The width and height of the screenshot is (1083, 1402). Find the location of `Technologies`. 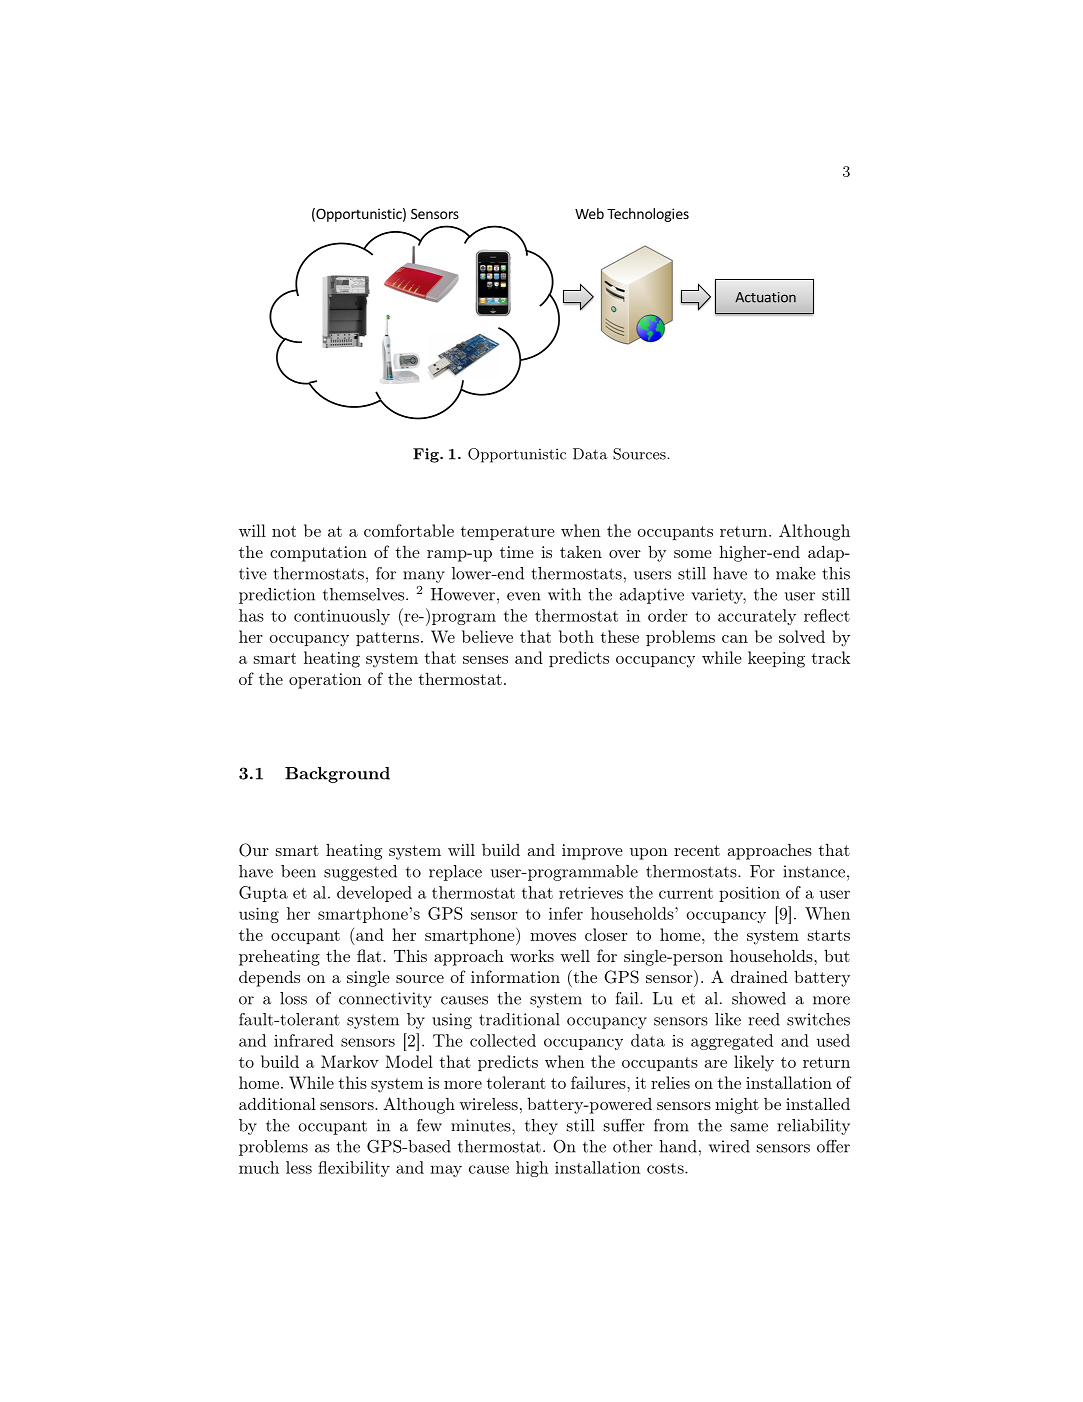

Technologies is located at coordinates (648, 215).
